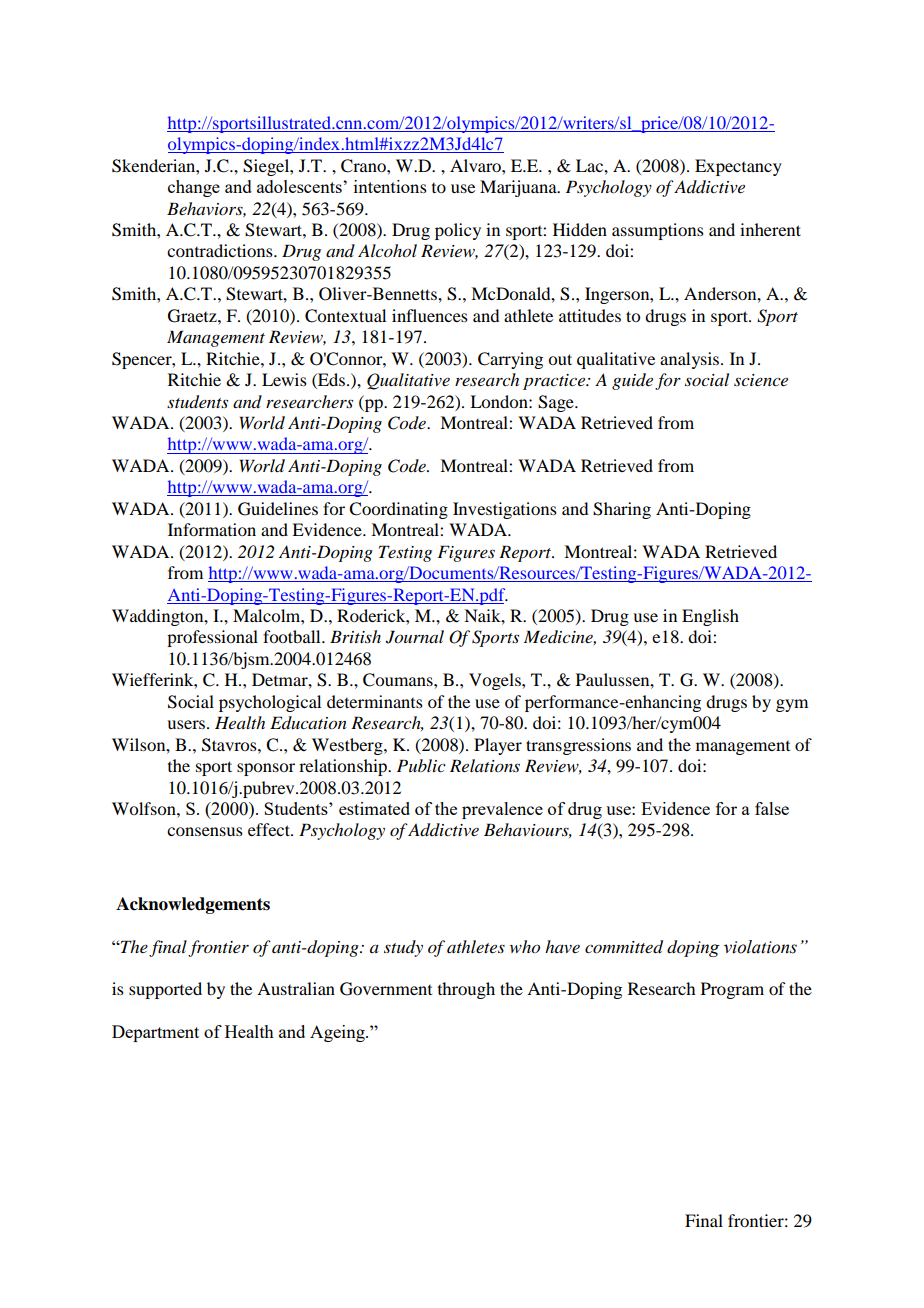  I want to click on users, so click(187, 724).
